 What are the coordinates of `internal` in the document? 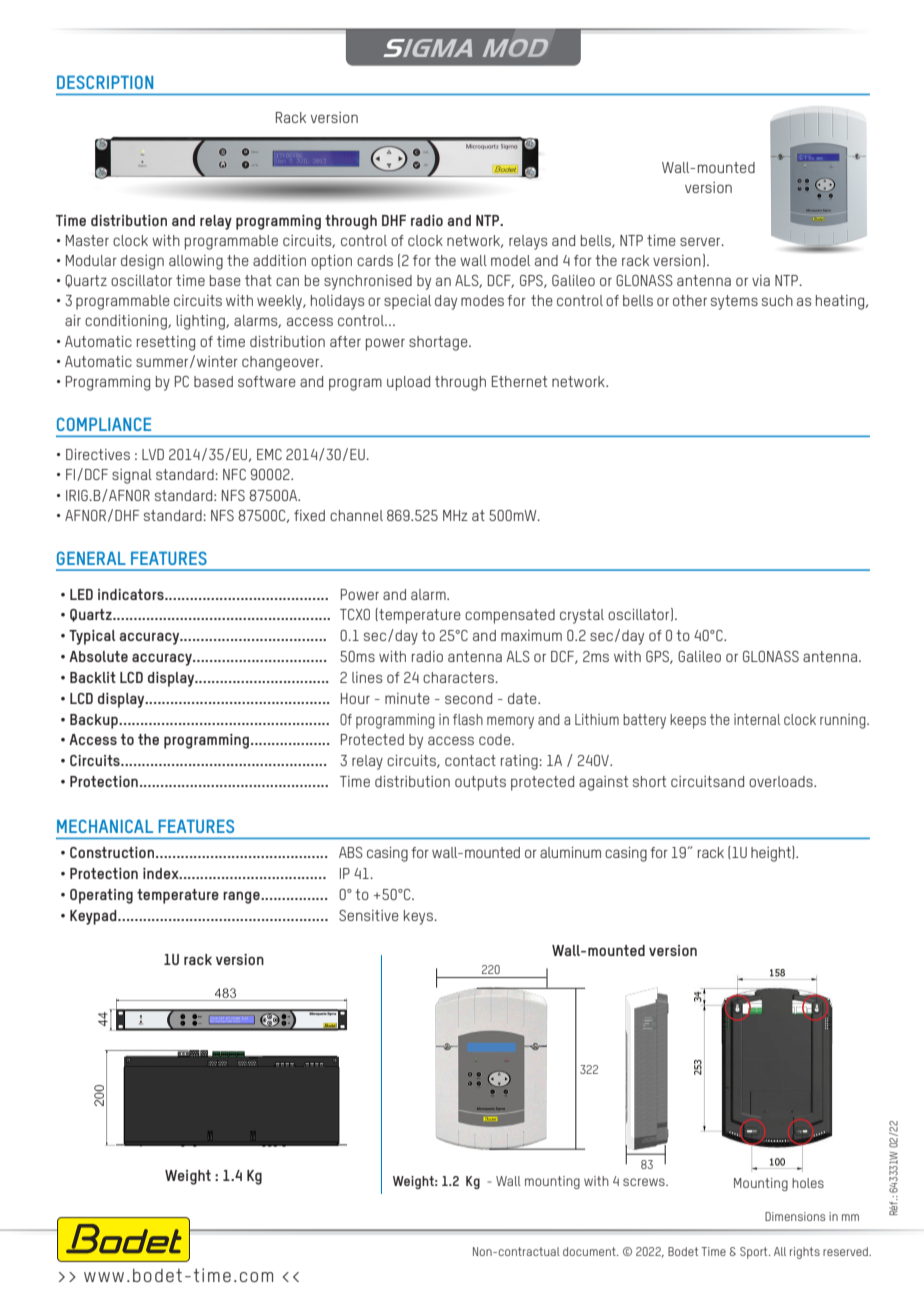 It's located at (757, 719).
